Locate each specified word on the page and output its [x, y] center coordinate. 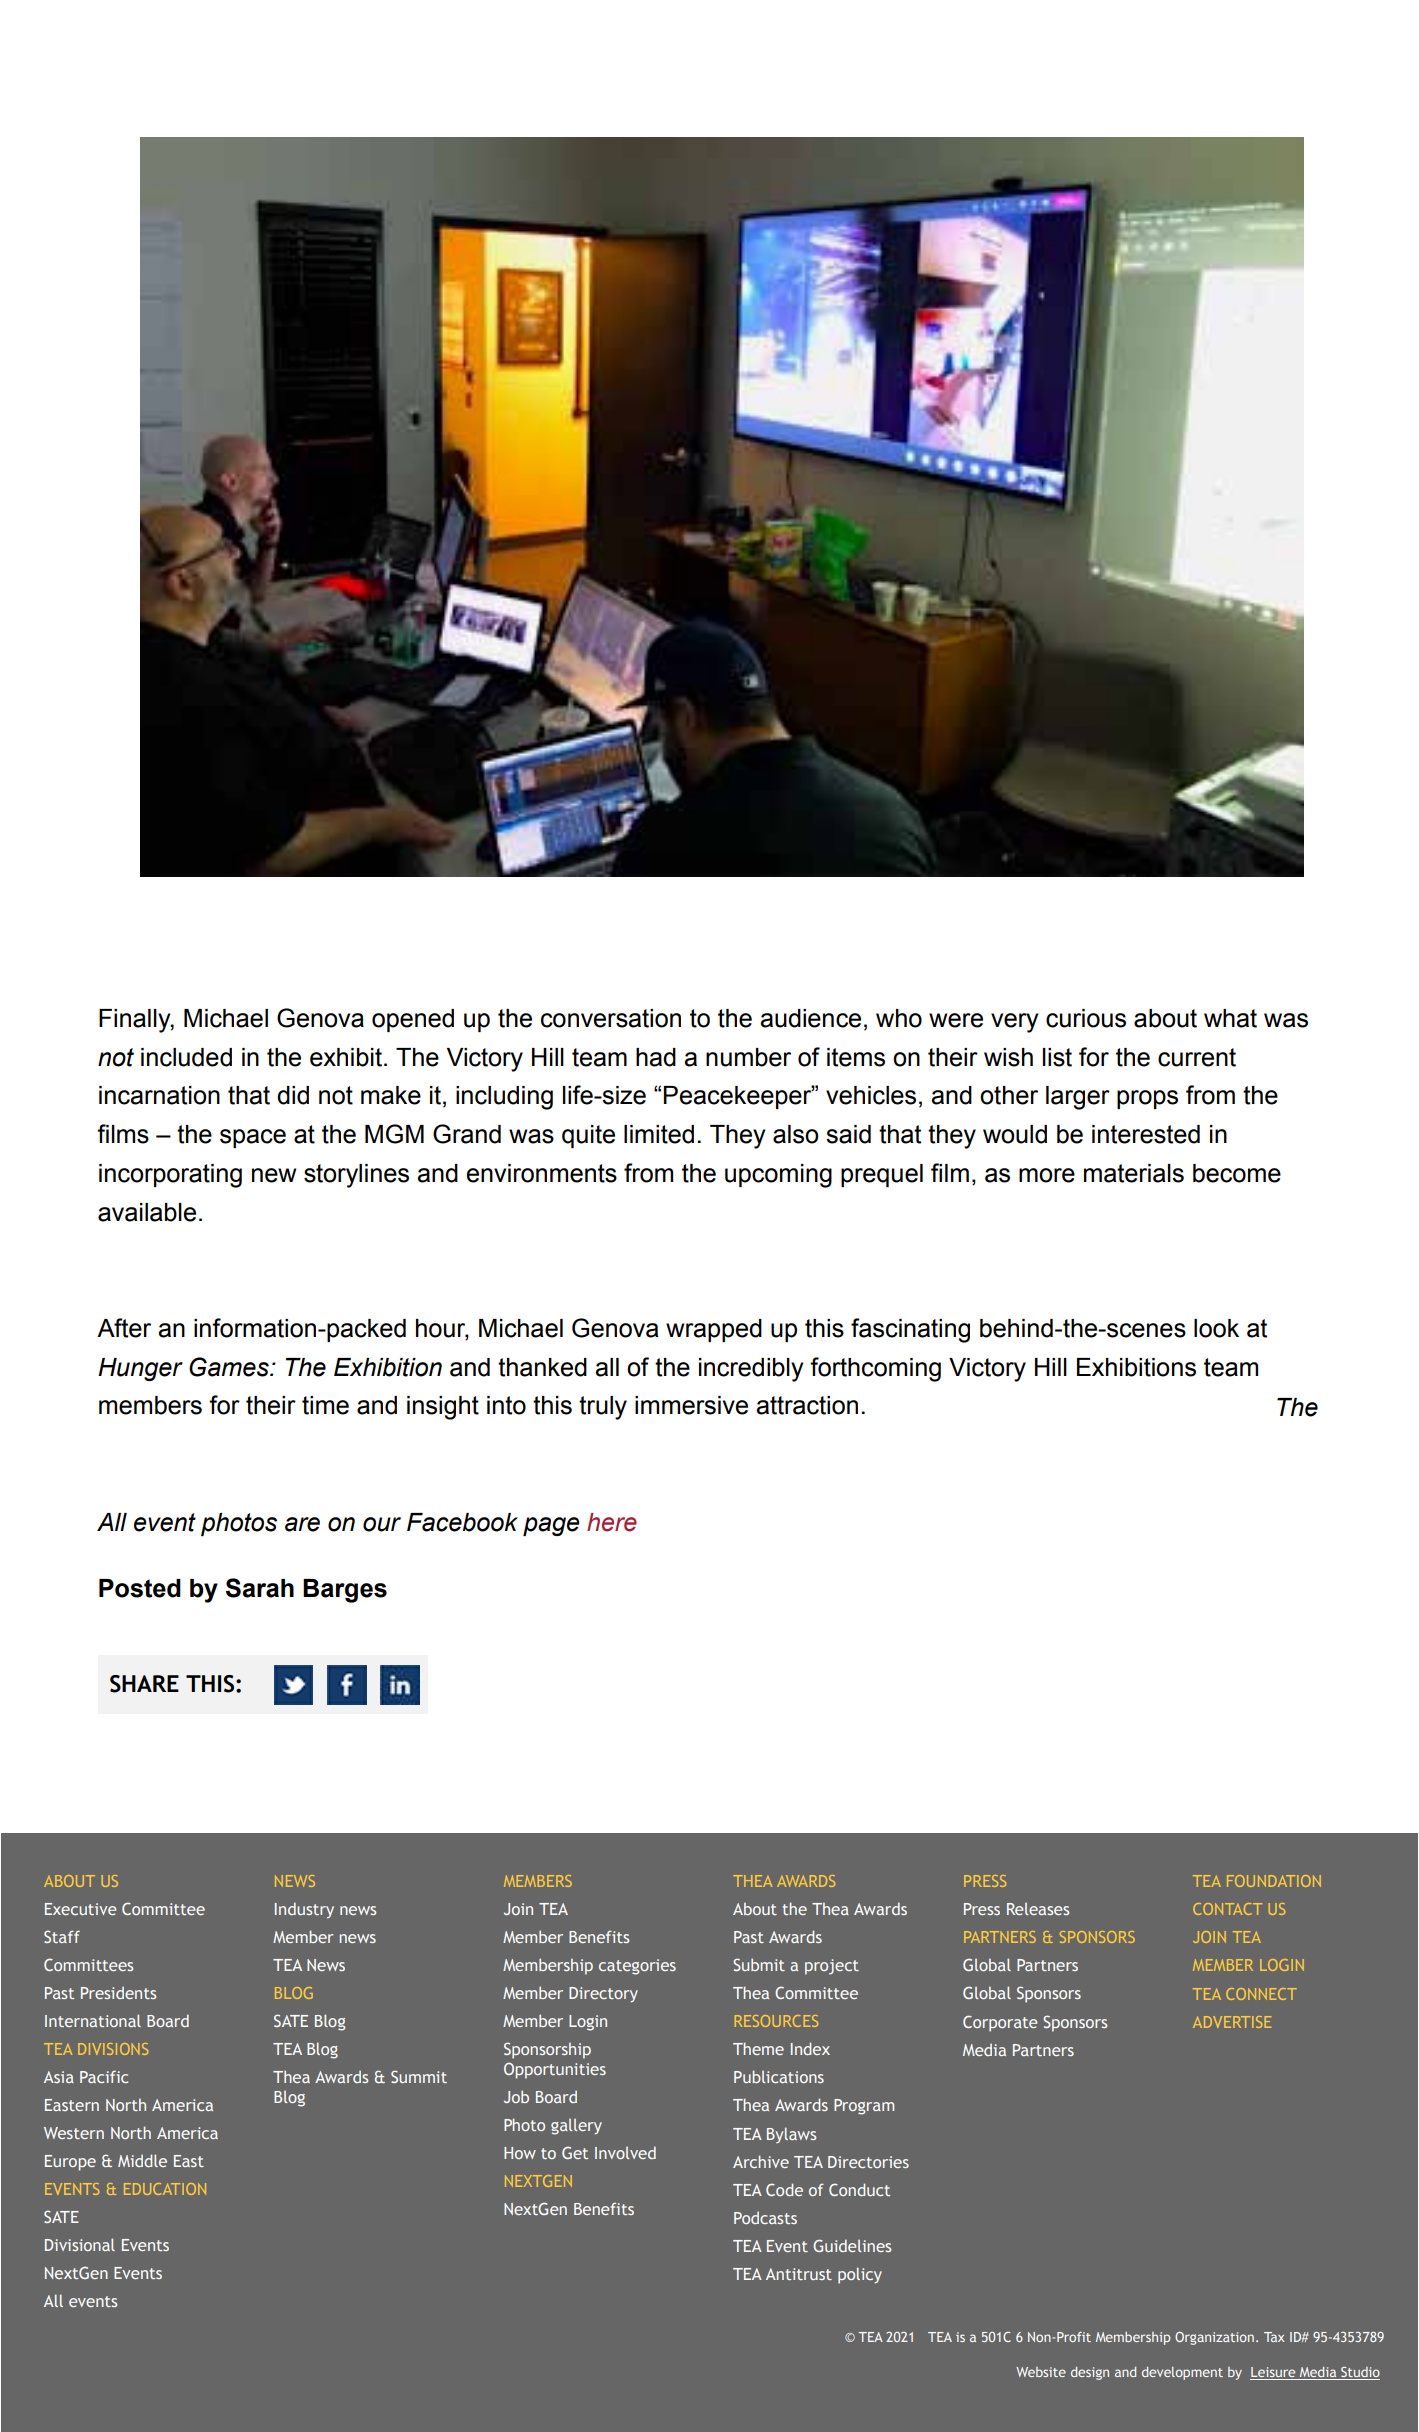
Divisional [80, 2244]
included [186, 1057]
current [1197, 1057]
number [748, 1057]
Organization [1214, 2338]
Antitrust [799, 2274]
